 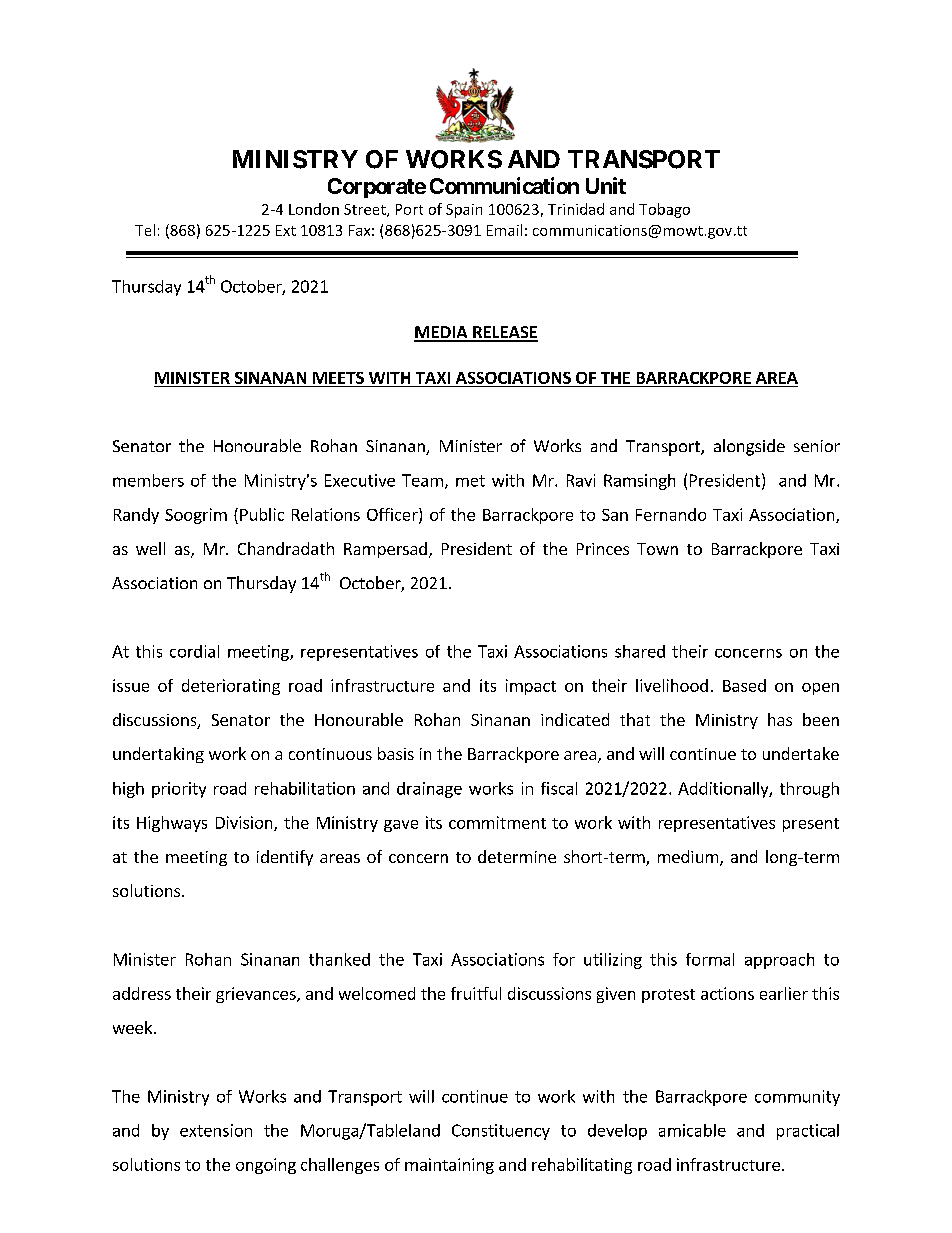 I want to click on Tel, so click(x=145, y=230).
